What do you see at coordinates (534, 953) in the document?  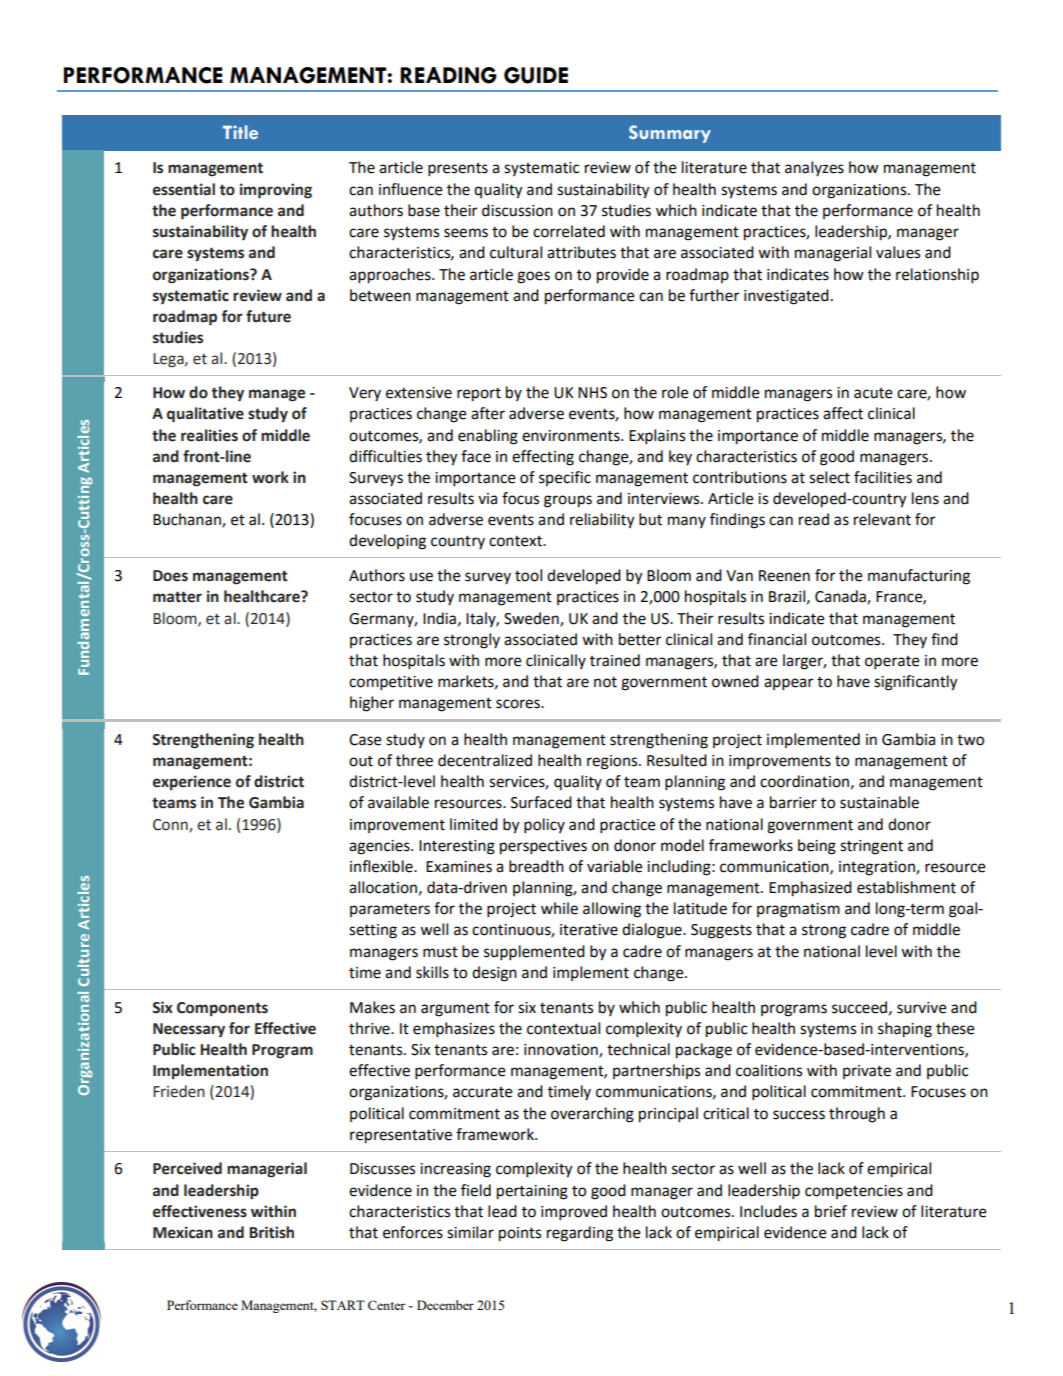 I see `supplemented` at bounding box center [534, 953].
